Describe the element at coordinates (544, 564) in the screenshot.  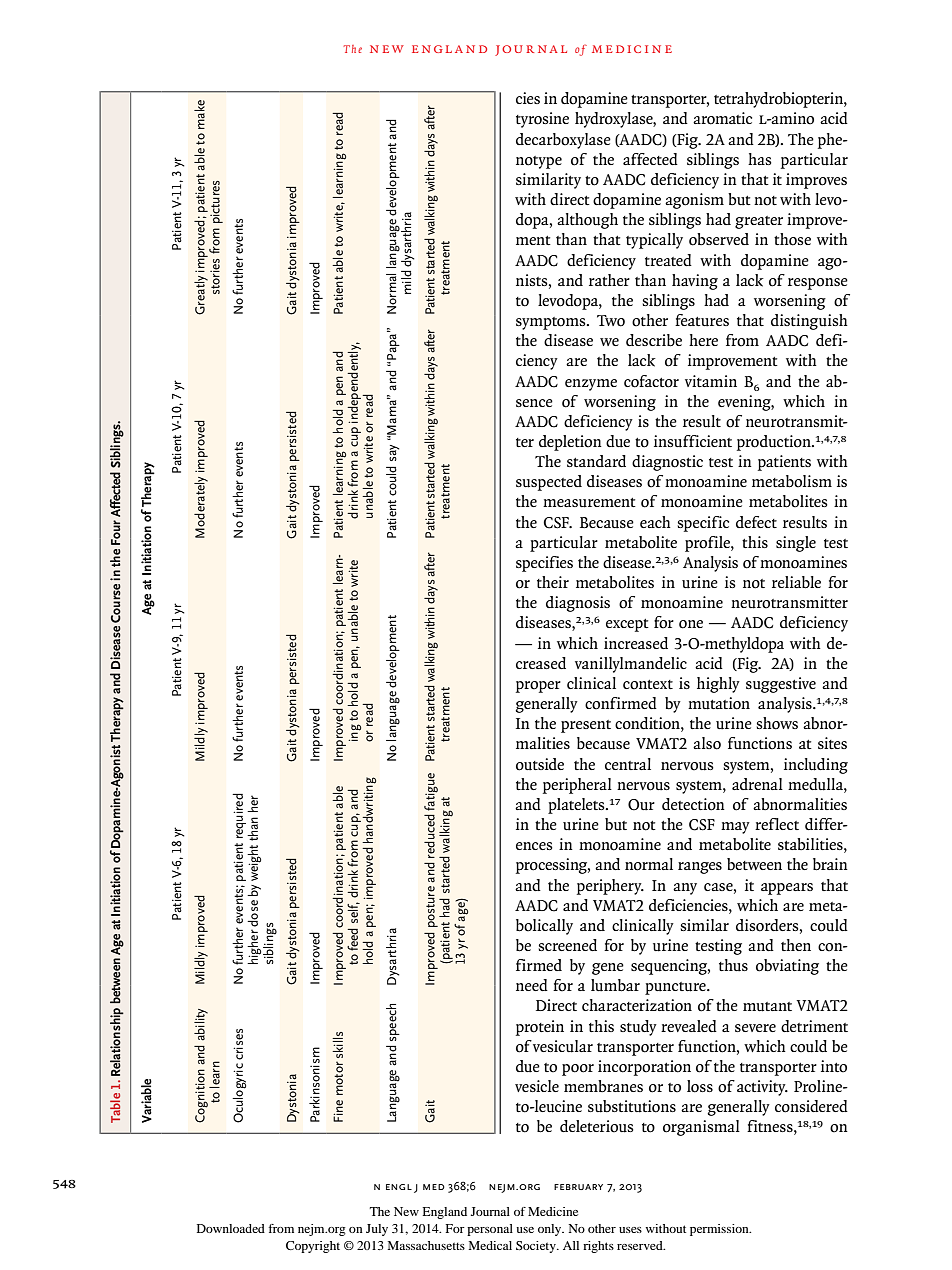
I see `specifies` at that location.
